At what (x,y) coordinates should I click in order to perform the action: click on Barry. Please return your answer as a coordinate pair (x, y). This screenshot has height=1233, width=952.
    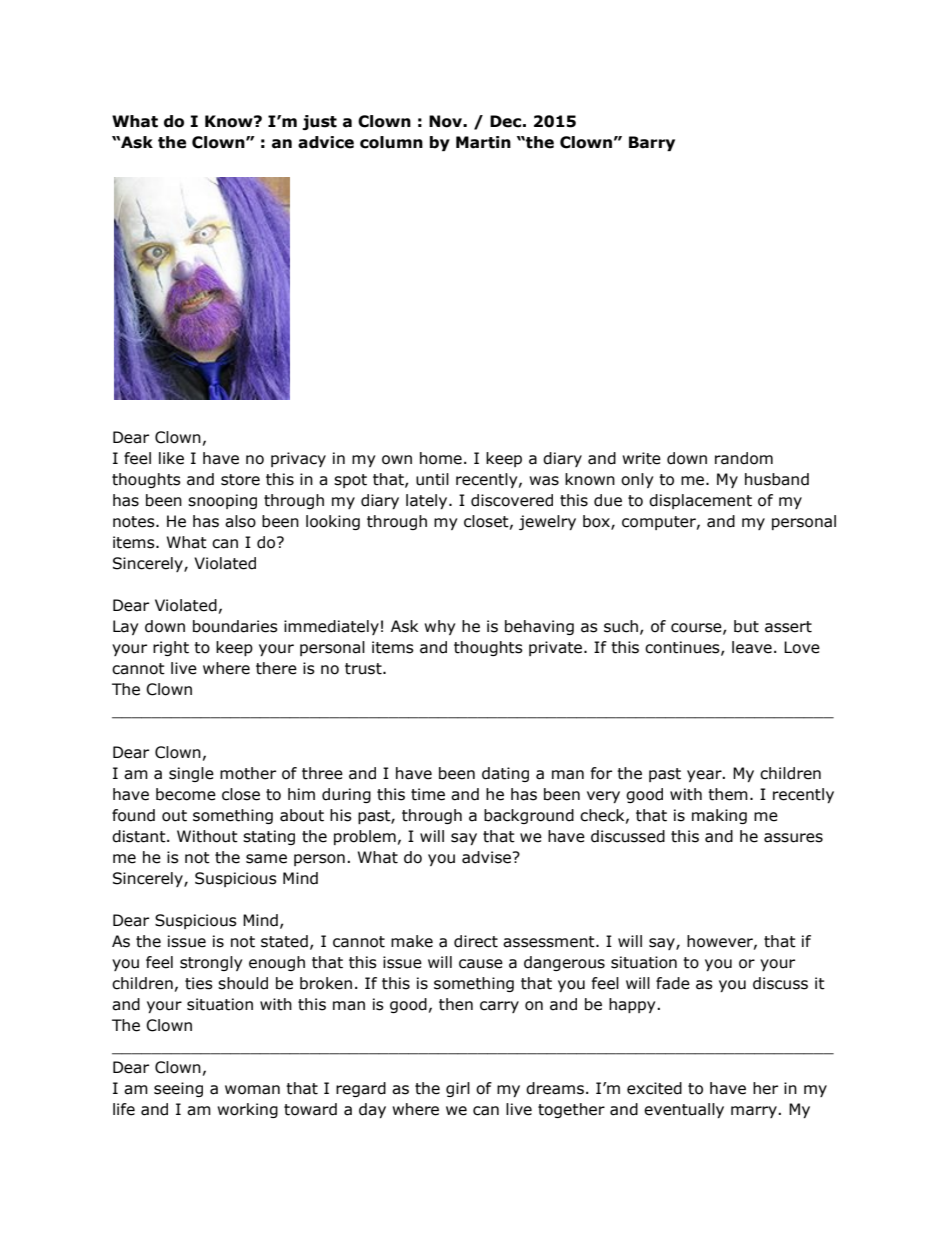
    Looking at the image, I should click on (652, 143).
